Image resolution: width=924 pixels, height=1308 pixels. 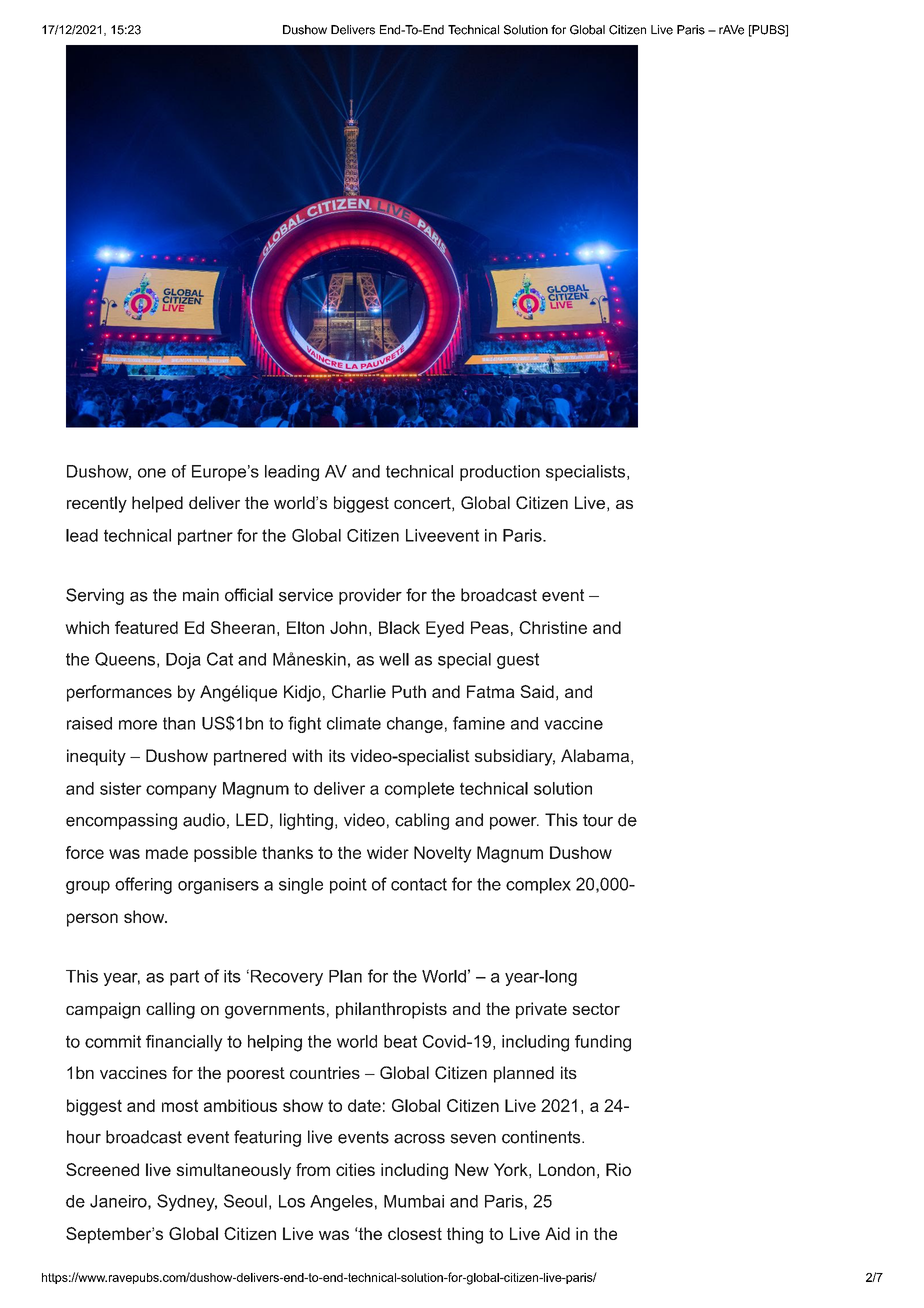 What do you see at coordinates (567, 1169) in the screenshot?
I see `London` at bounding box center [567, 1169].
